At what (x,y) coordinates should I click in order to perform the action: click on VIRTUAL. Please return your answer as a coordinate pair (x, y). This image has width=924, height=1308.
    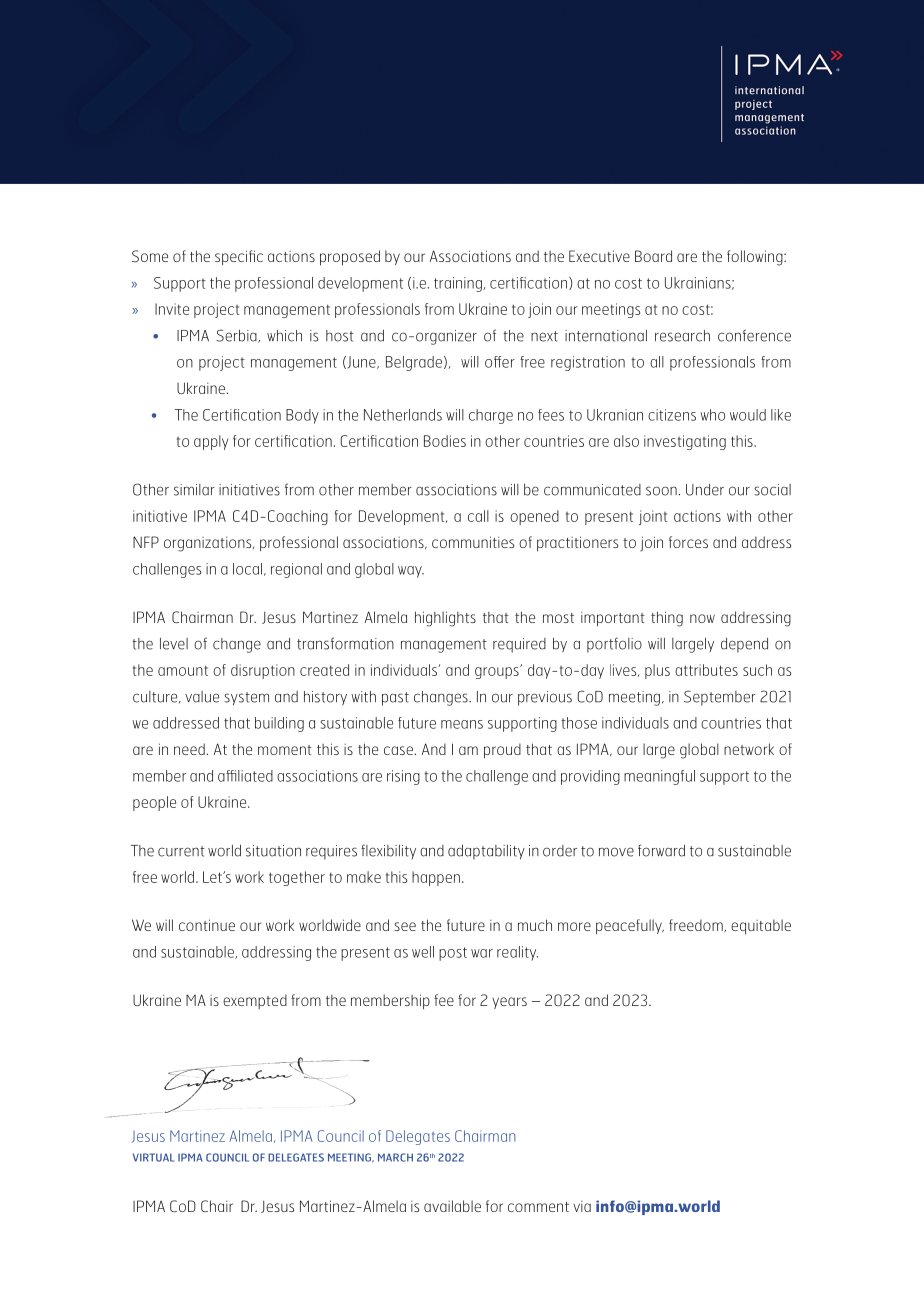
    Looking at the image, I should click on (153, 1157).
